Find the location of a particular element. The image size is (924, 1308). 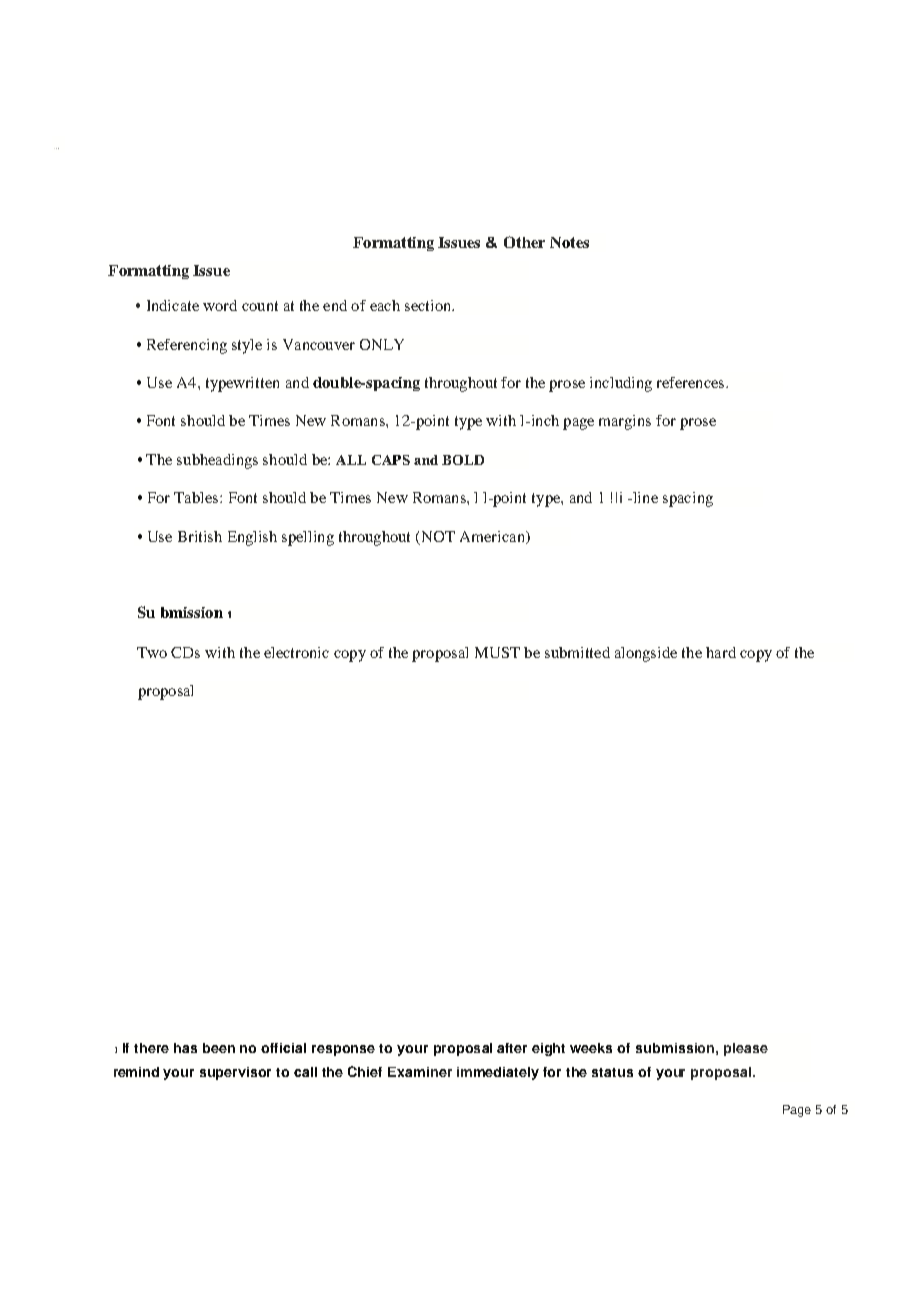

Notes is located at coordinates (569, 242).
